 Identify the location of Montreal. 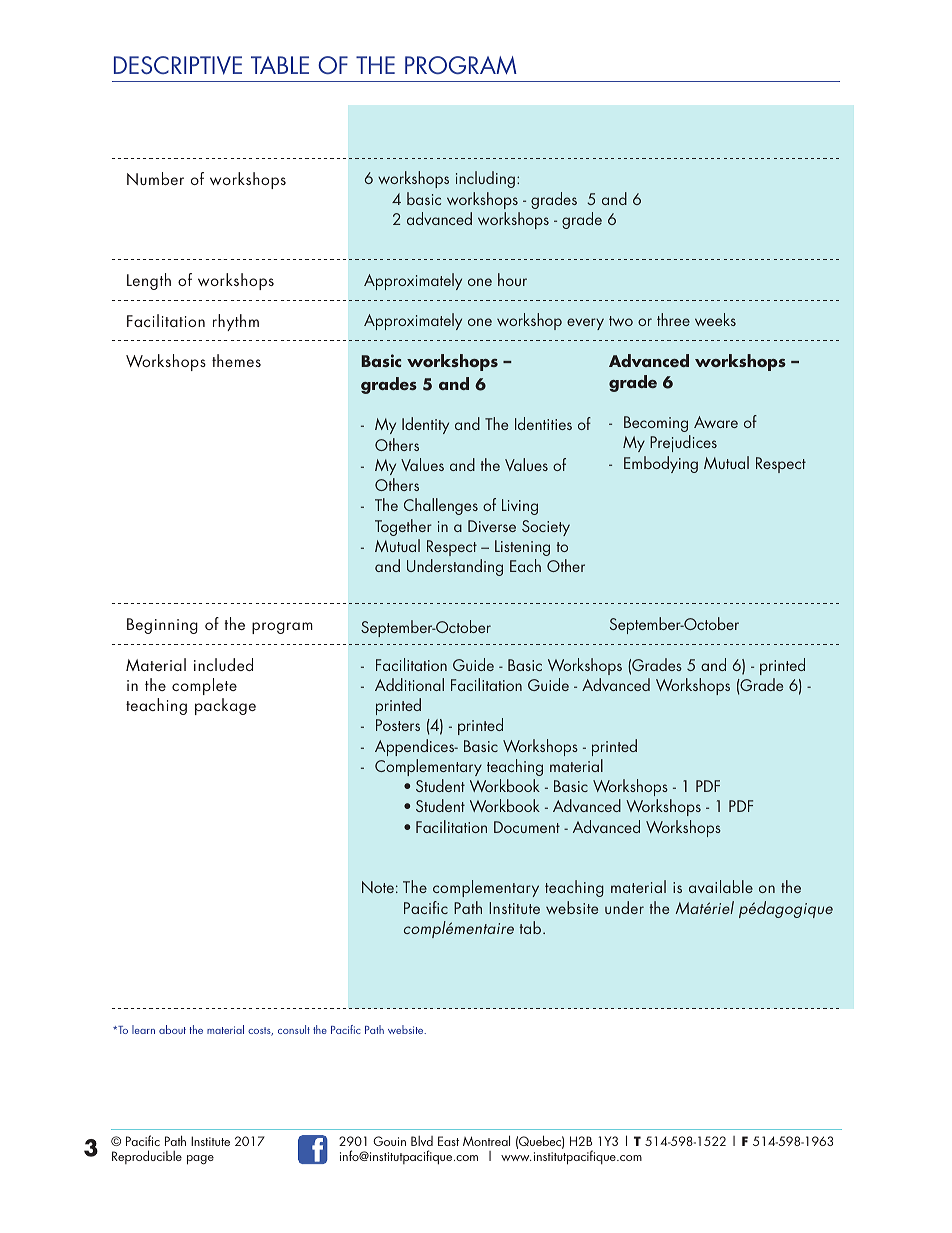
(486, 1140).
